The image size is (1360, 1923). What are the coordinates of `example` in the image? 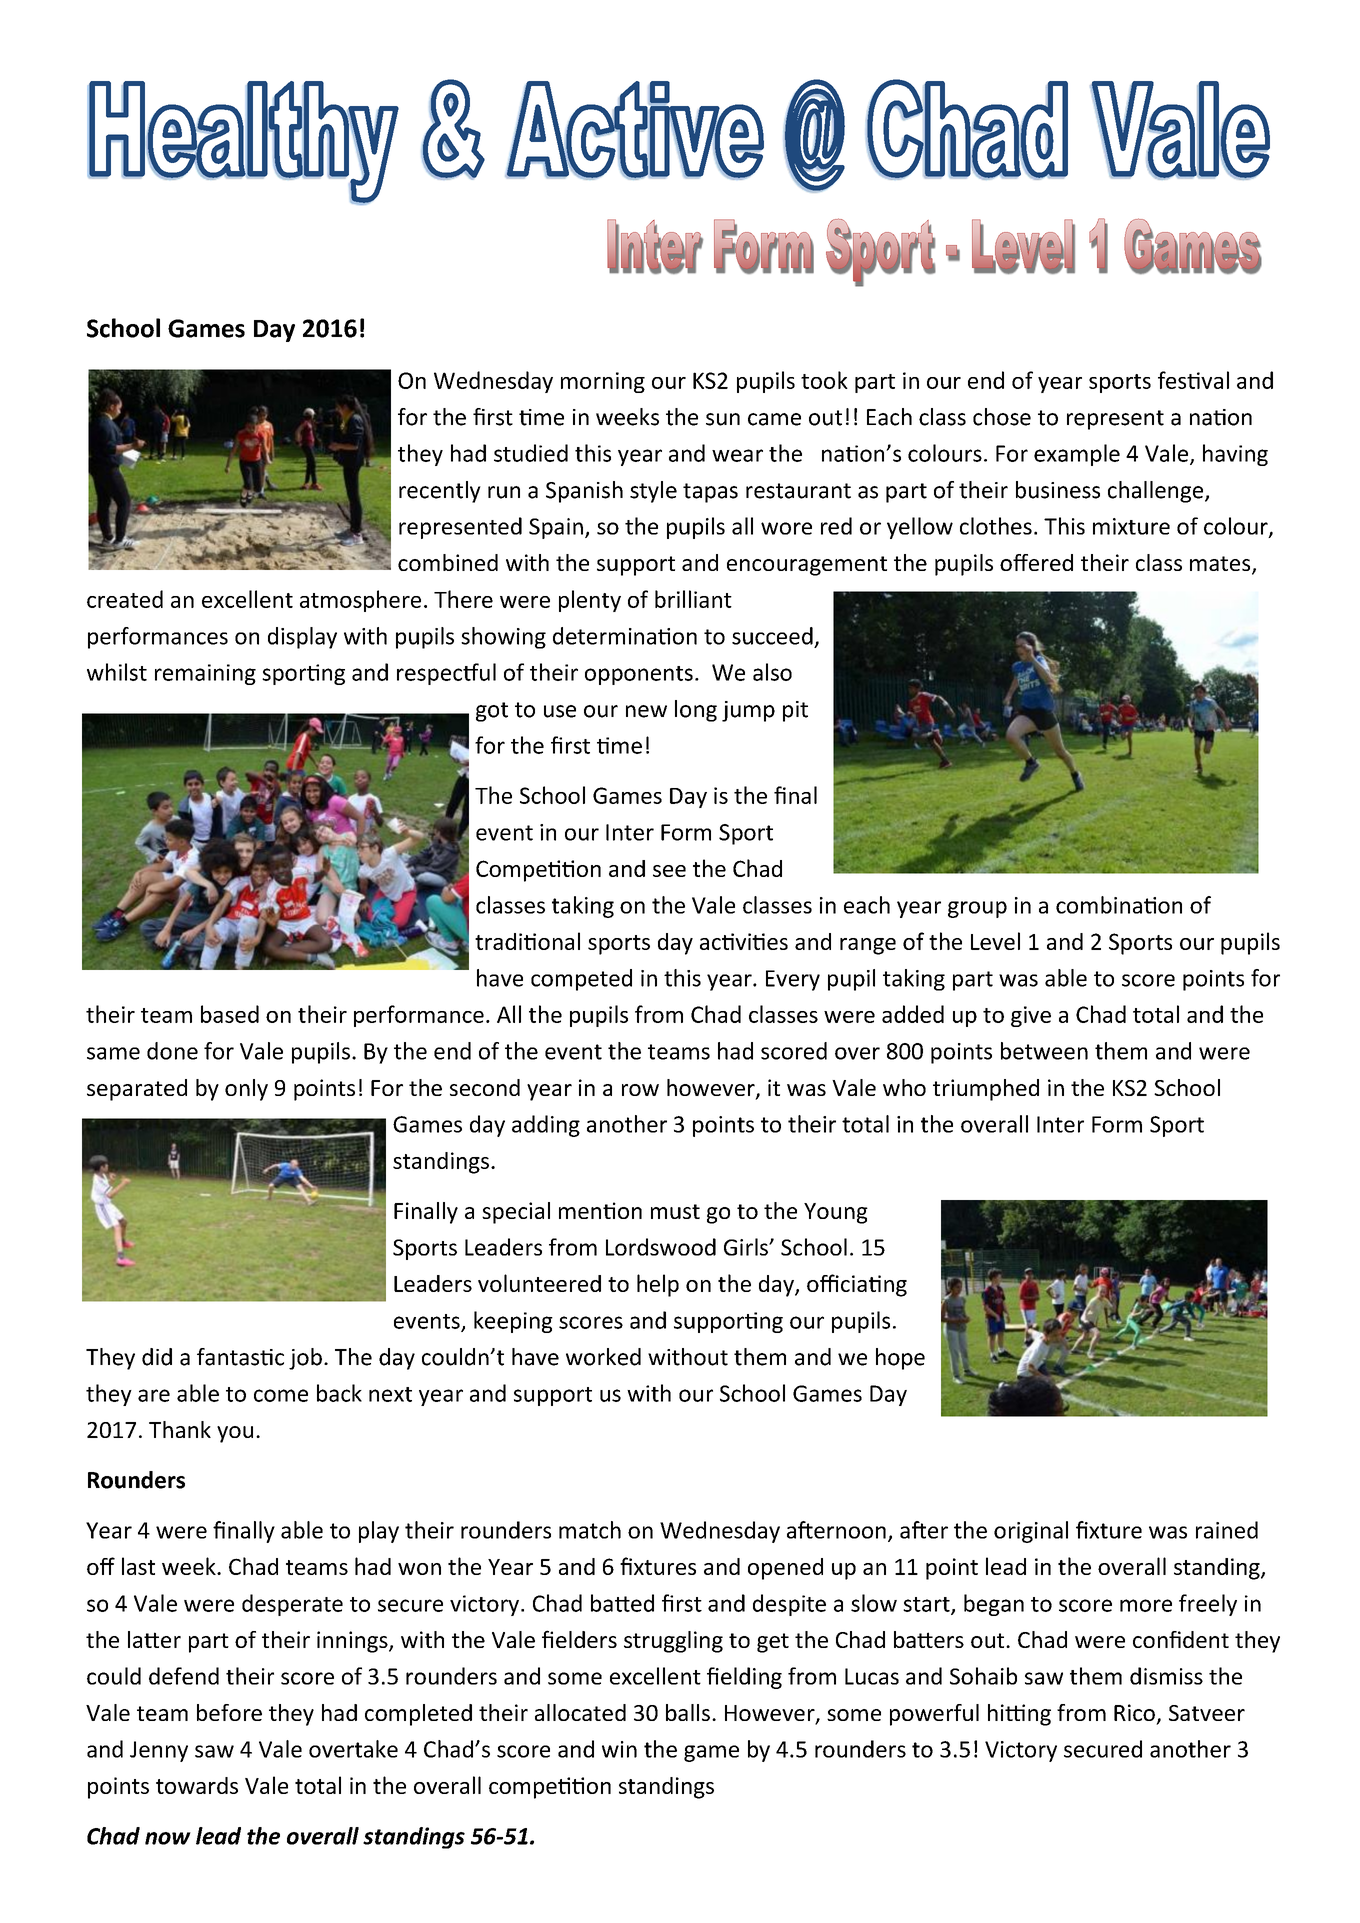 It's located at (1077, 455).
